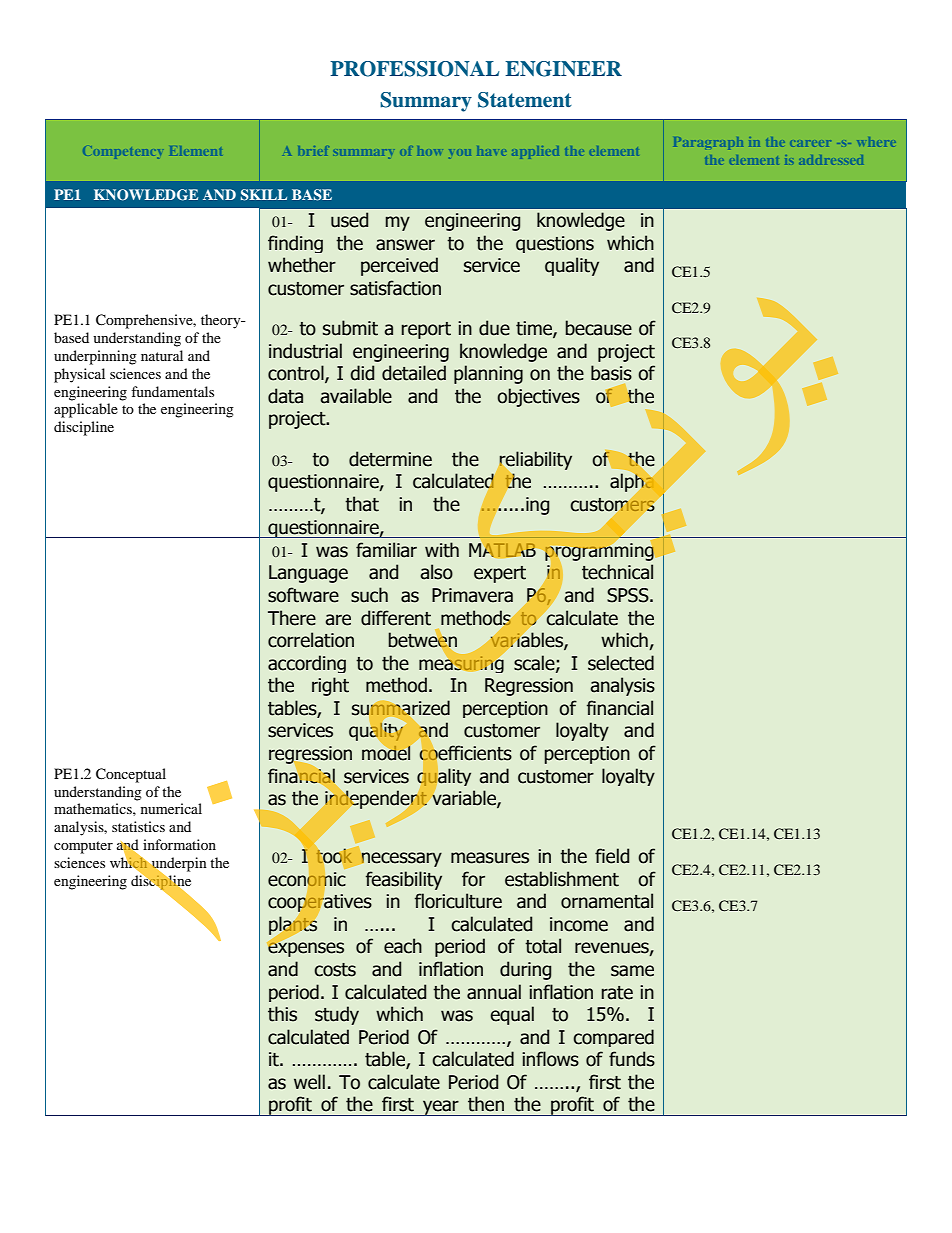  Describe the element at coordinates (632, 1059) in the image. I see `funds` at that location.
